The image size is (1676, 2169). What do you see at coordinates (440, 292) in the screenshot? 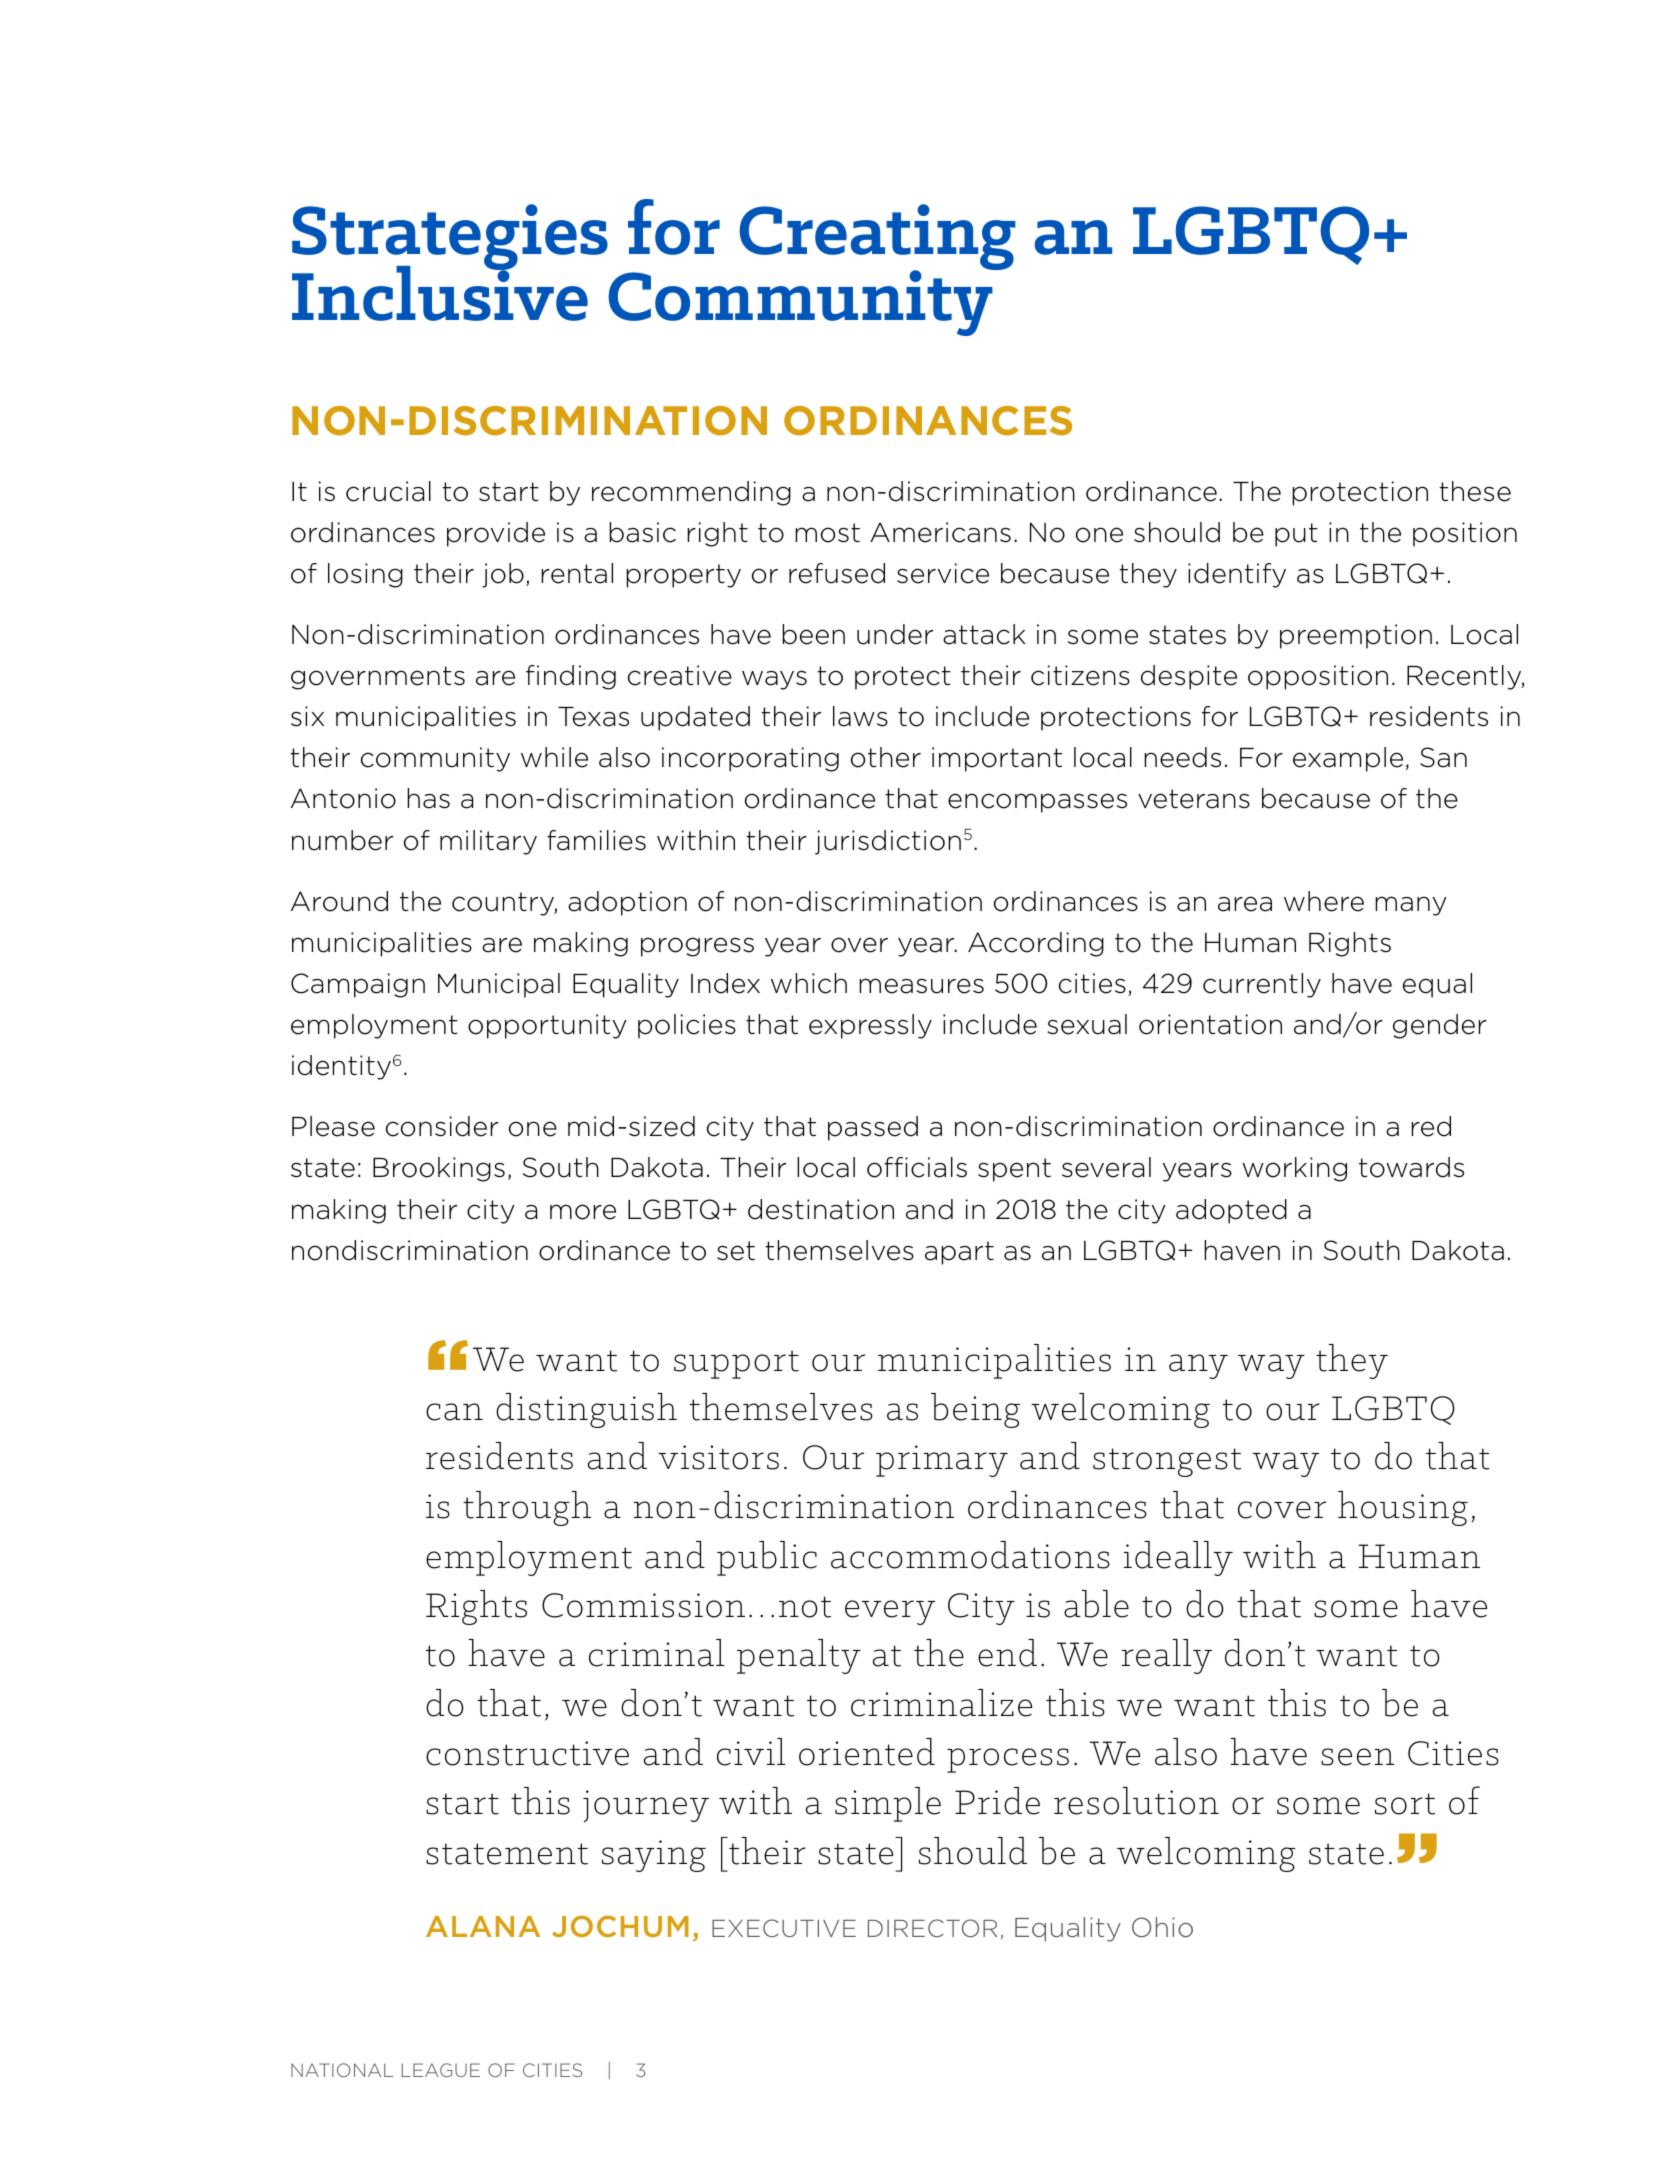
I see `Inclusive` at bounding box center [440, 292].
